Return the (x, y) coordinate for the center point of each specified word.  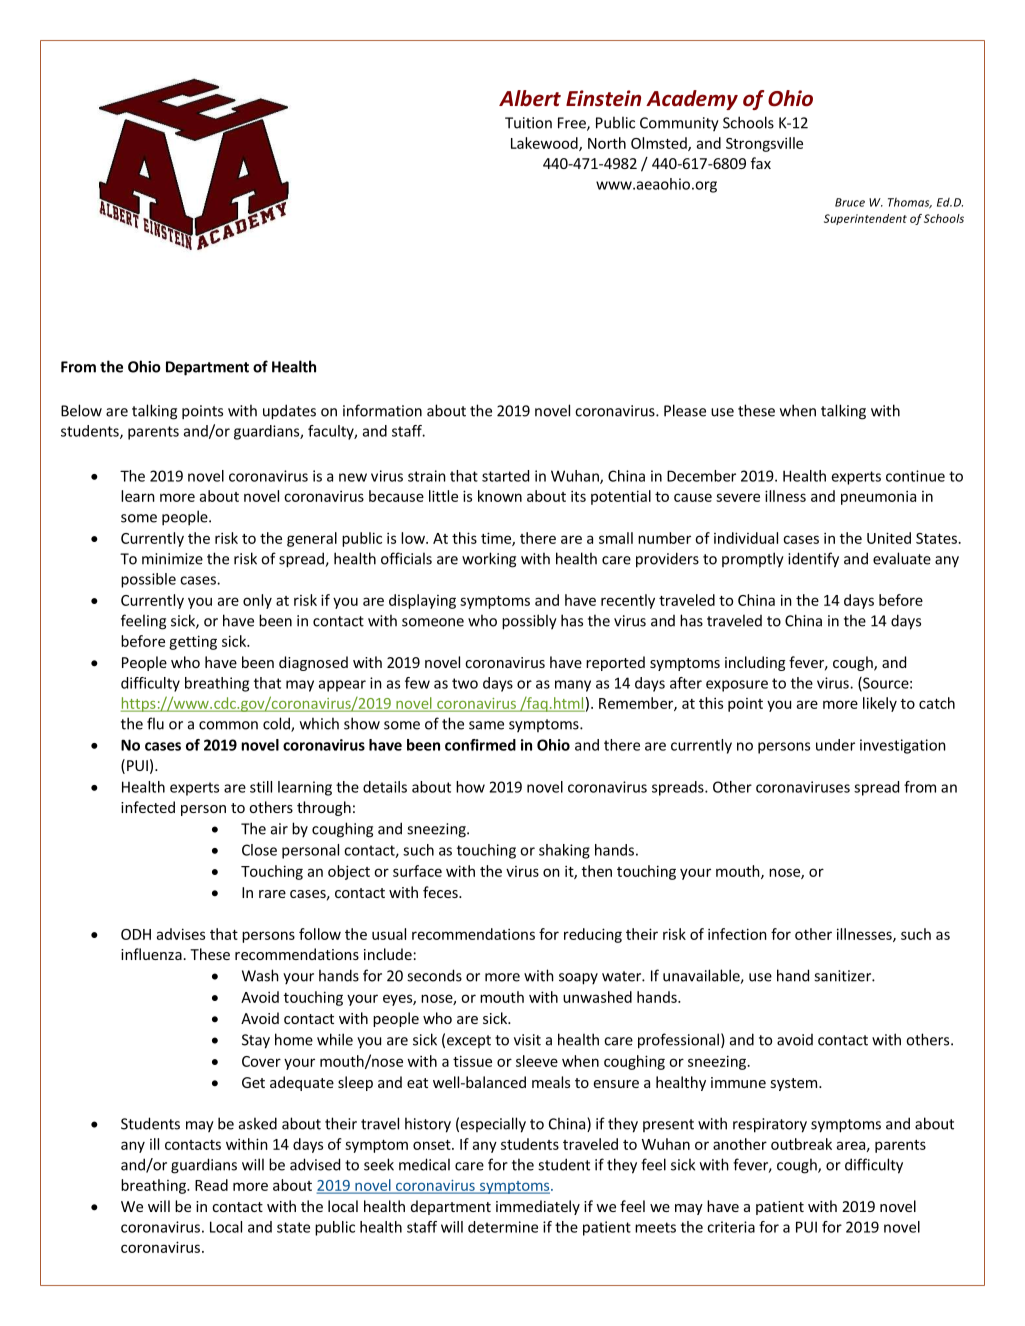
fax (761, 163)
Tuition (528, 123)
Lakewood (545, 144)
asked (258, 1123)
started (505, 476)
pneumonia (878, 497)
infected (148, 807)
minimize (172, 559)
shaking (564, 851)
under (835, 745)
